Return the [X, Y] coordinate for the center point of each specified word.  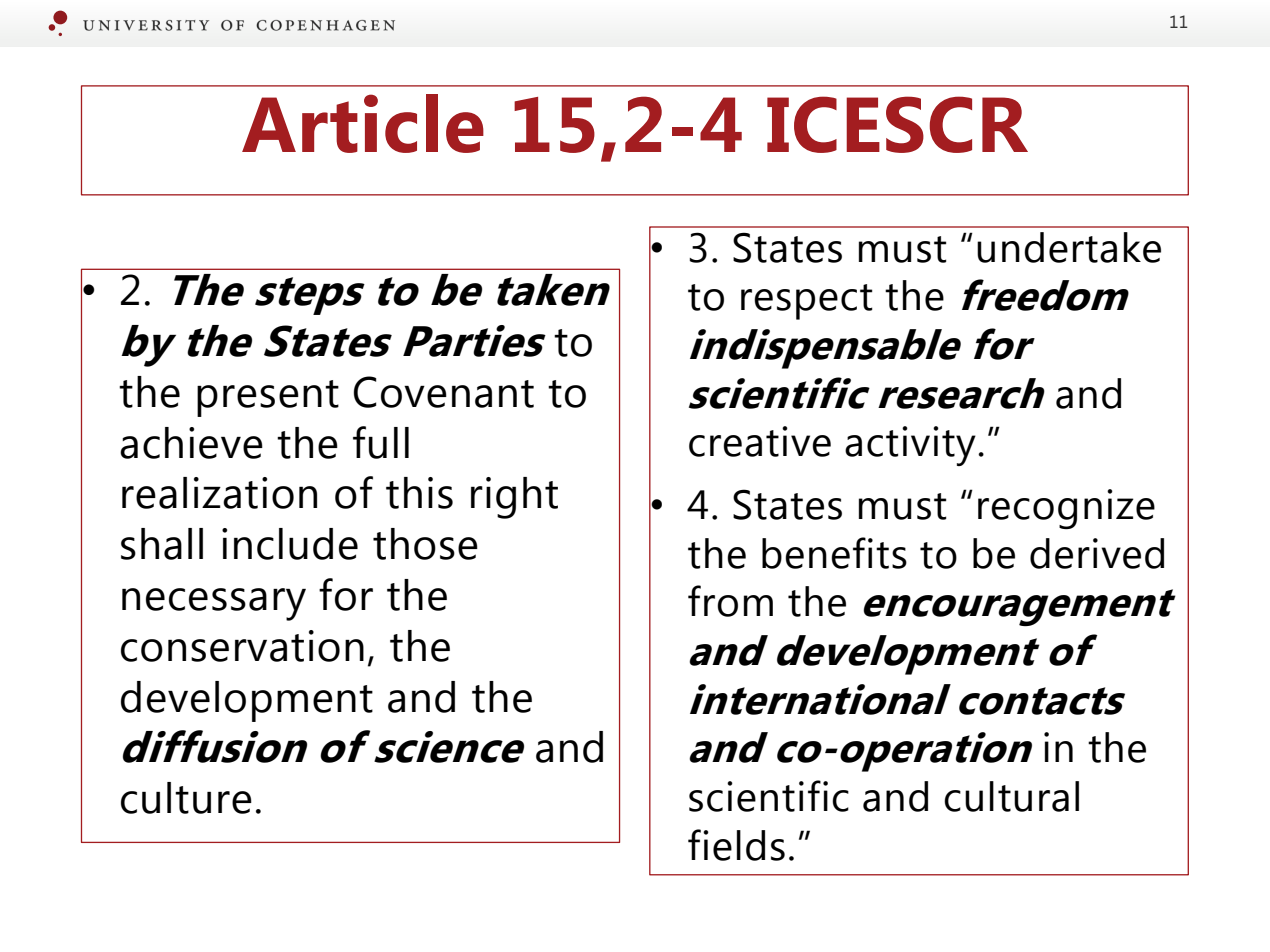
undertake [1069, 247]
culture [186, 798]
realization [219, 493]
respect [807, 302]
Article [363, 123]
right [514, 498]
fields [736, 845]
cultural [1011, 796]
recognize [1066, 509]
